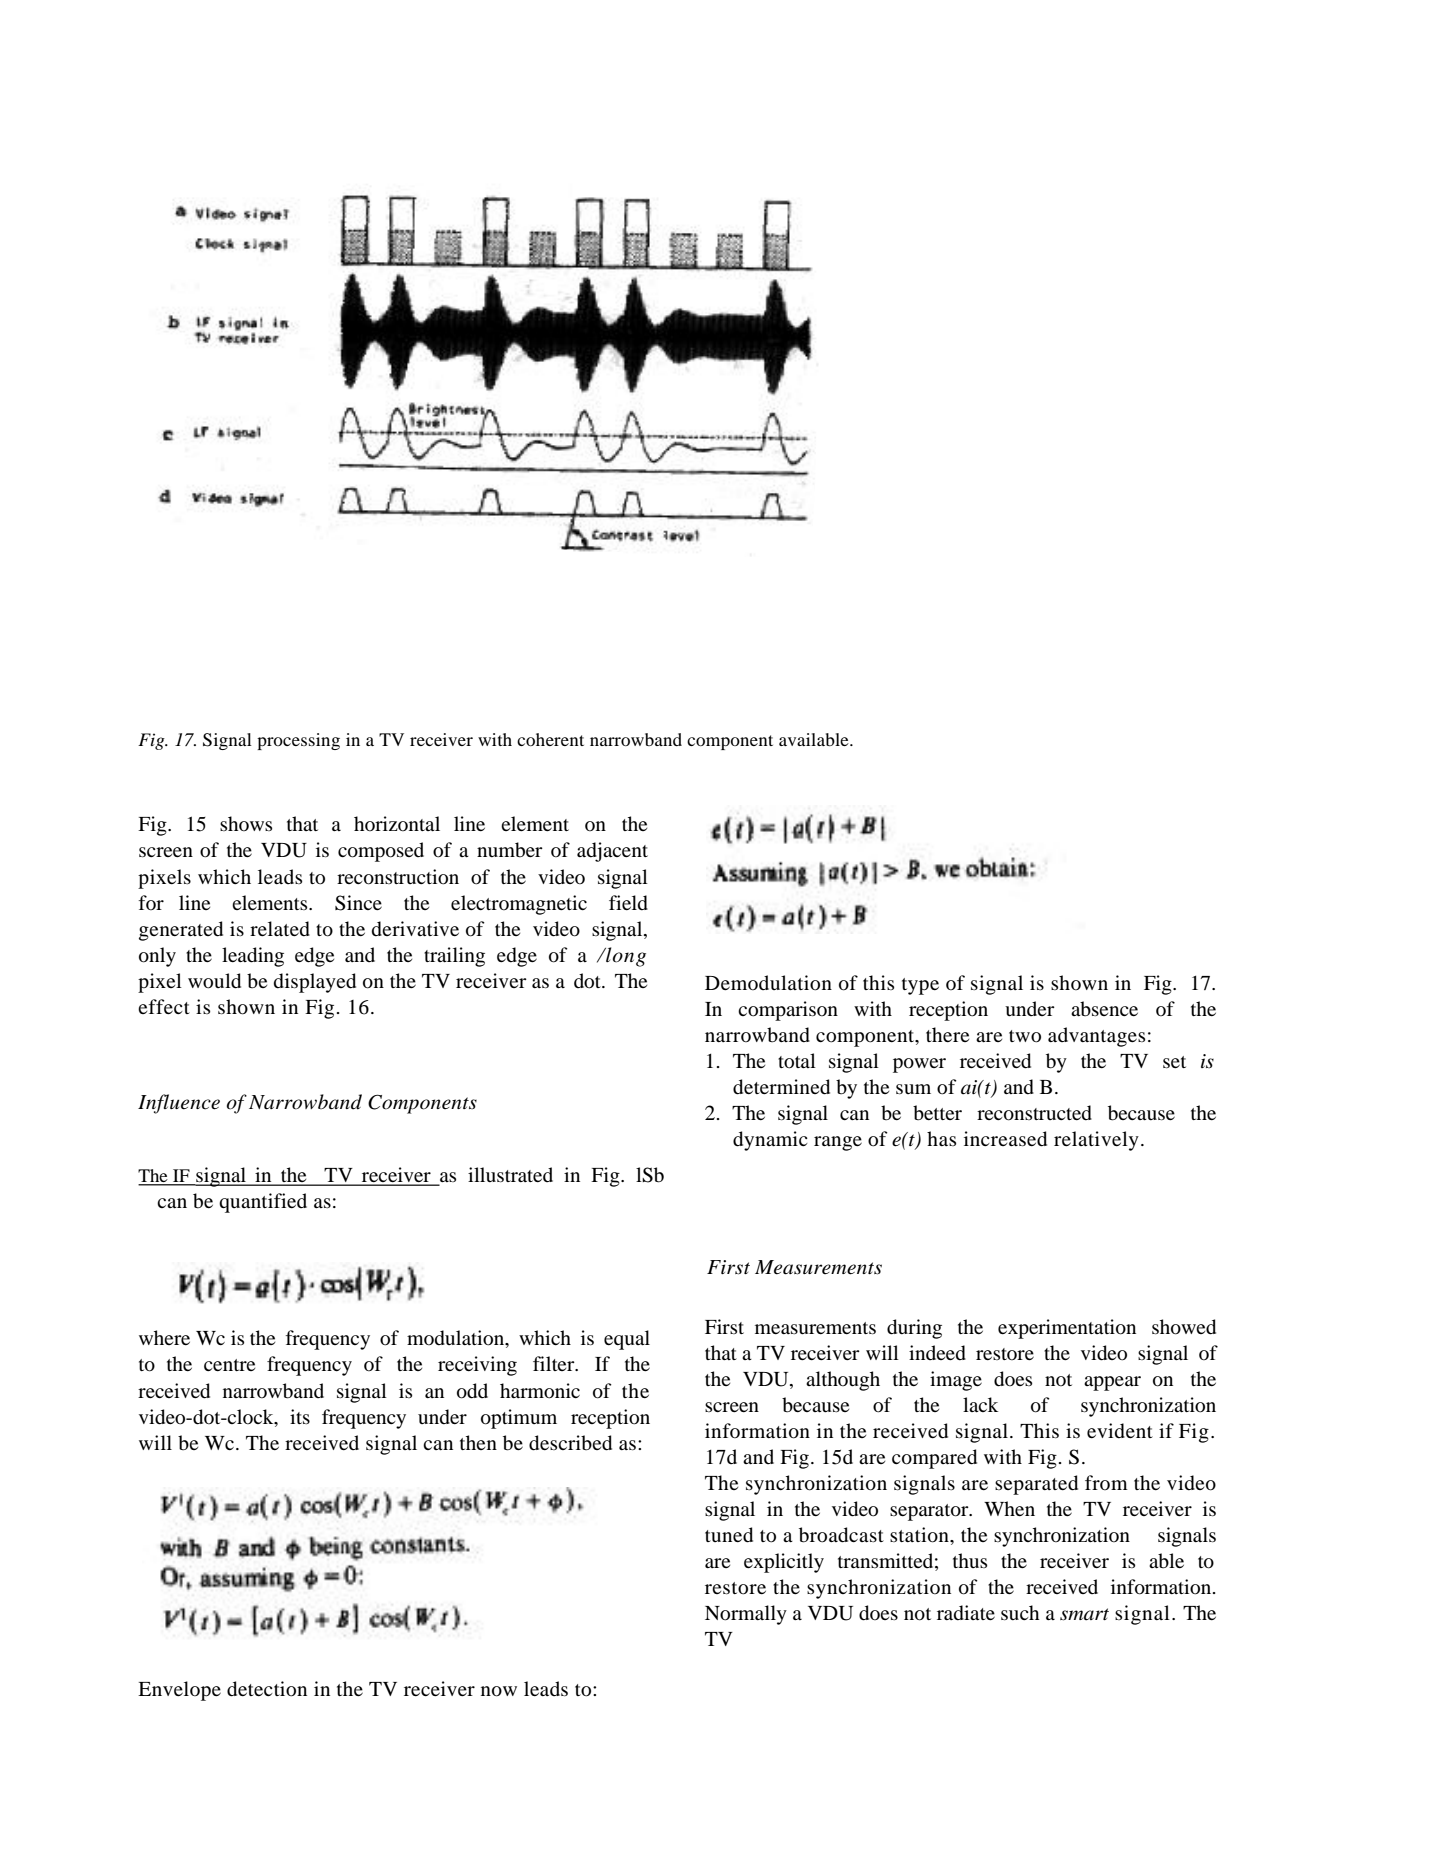  Describe the element at coordinates (1036, 1485) in the screenshot. I see `separated` at that location.
